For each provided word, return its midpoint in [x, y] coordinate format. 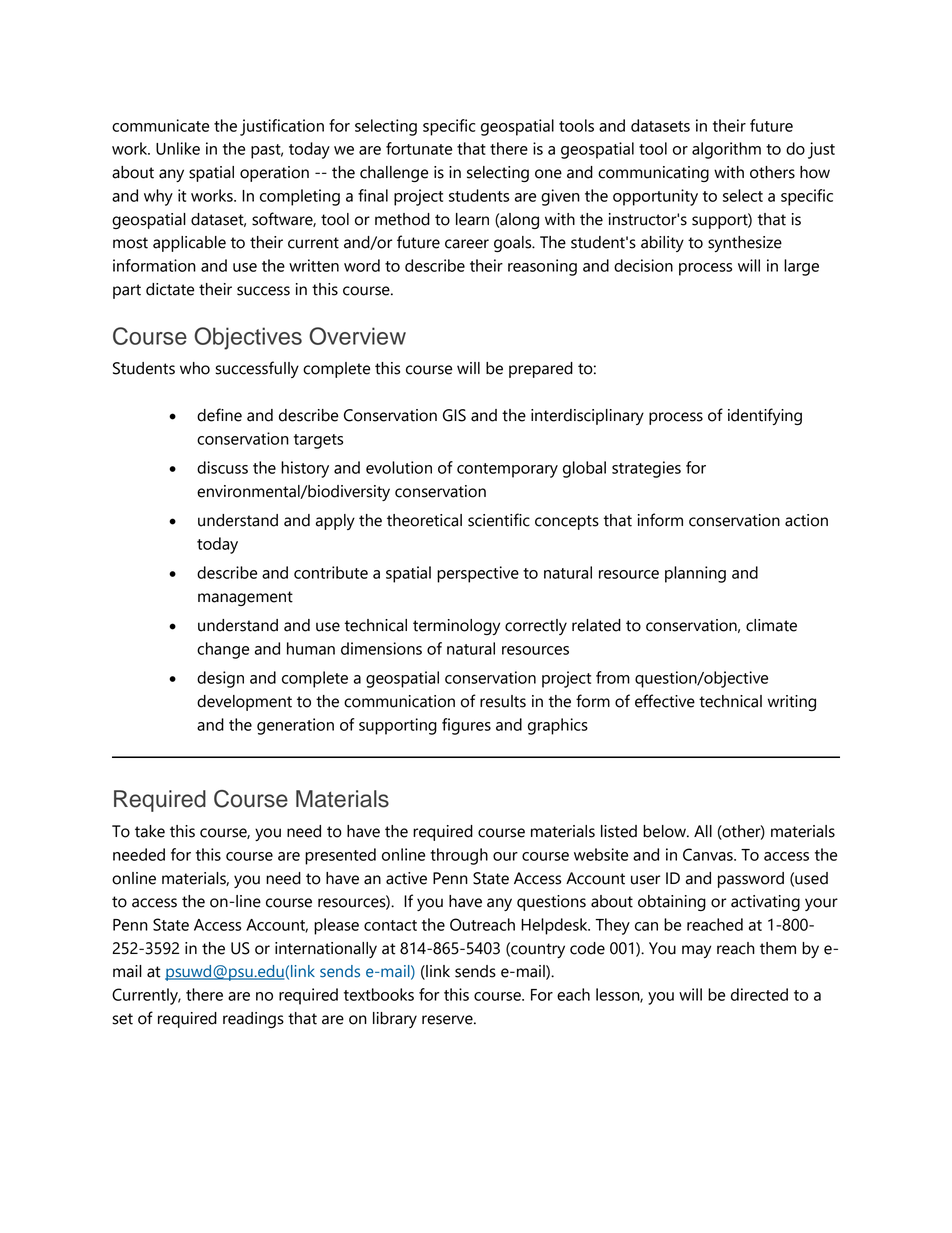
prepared [541, 370]
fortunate [419, 148]
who [195, 368]
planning [695, 574]
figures [466, 726]
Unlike [178, 148]
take [150, 831]
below [665, 831]
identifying [765, 416]
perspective [478, 574]
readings [253, 1020]
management [245, 598]
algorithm [726, 150]
